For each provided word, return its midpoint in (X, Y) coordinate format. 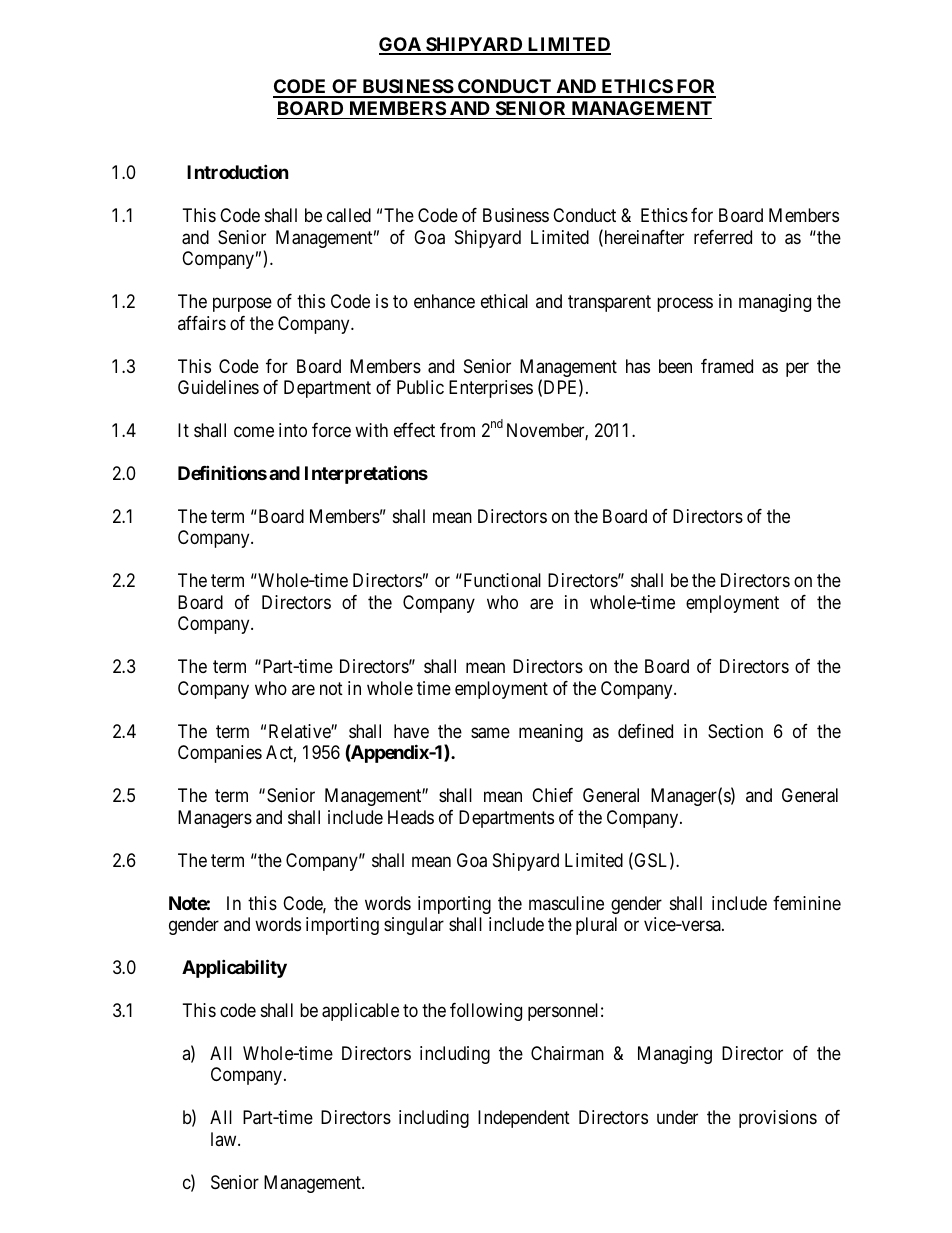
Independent (524, 1119)
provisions (778, 1119)
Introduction (238, 172)
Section (735, 731)
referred (723, 237)
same (490, 733)
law (225, 1139)
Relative (300, 731)
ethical (504, 301)
